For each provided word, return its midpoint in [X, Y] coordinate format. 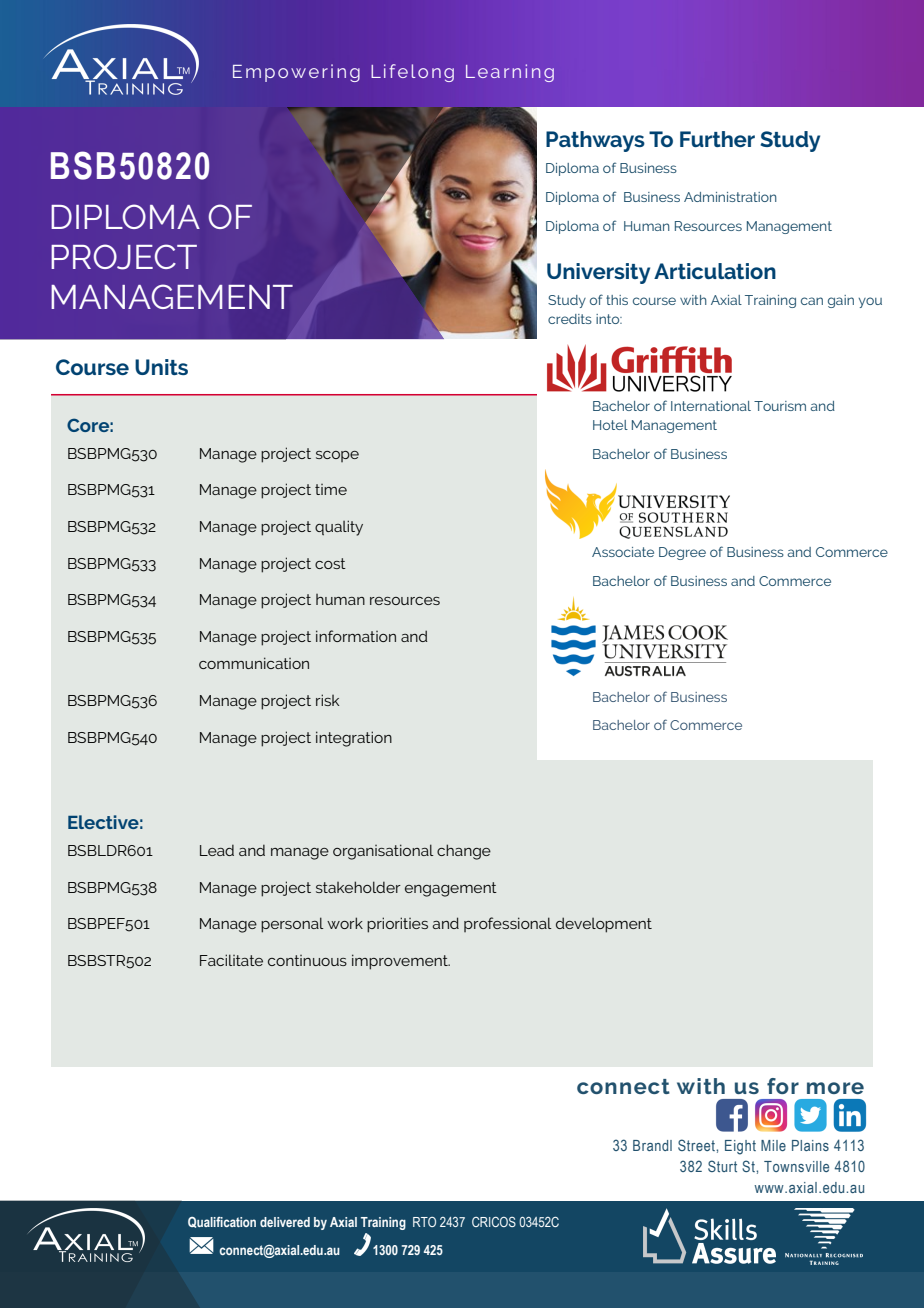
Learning [510, 73]
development [604, 925]
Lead [217, 850]
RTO [424, 1222]
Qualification [222, 1222]
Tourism [780, 406]
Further [717, 139]
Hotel [610, 425]
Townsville [796, 1166]
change [464, 852]
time [331, 489]
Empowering [296, 73]
